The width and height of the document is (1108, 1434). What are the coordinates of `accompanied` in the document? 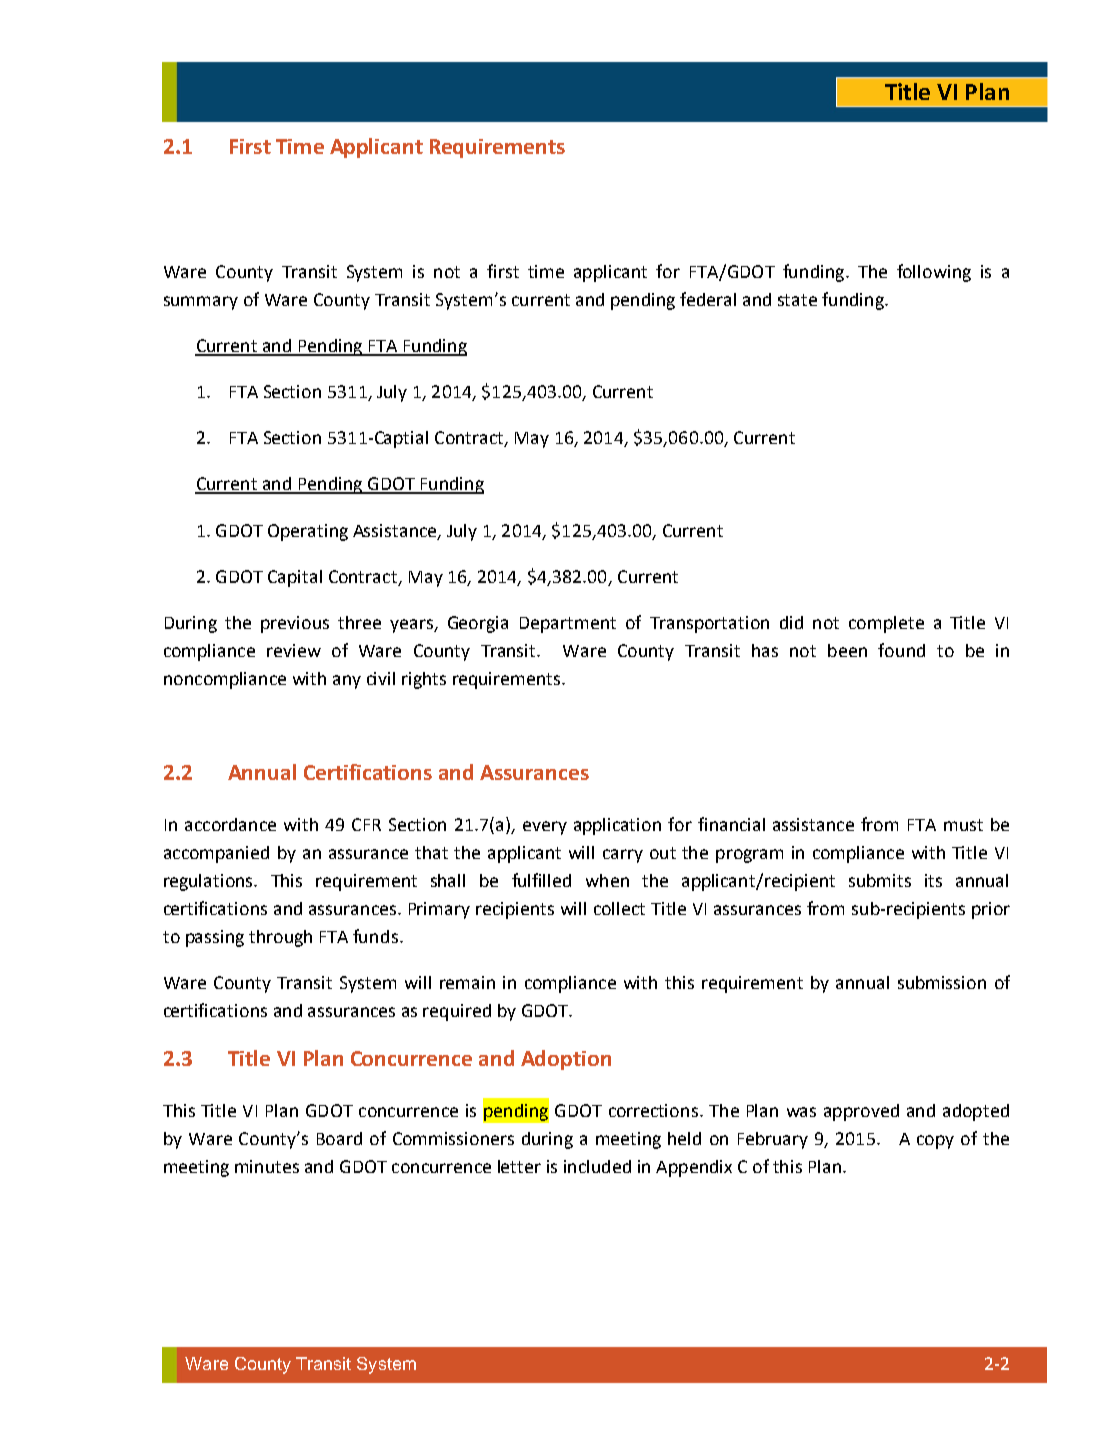 It's located at (216, 854).
